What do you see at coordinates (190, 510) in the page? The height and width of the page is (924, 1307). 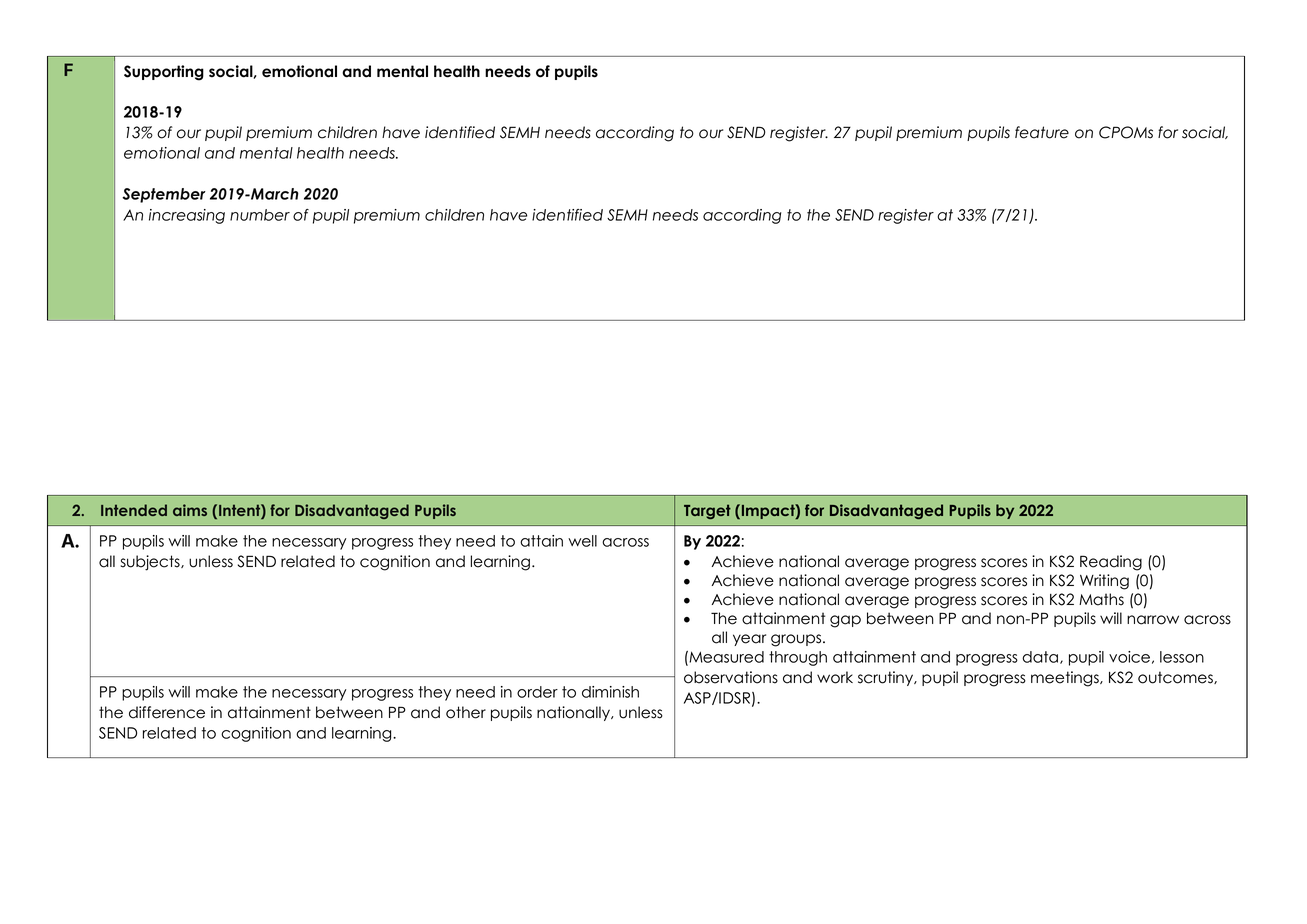 I see `aims` at bounding box center [190, 510].
